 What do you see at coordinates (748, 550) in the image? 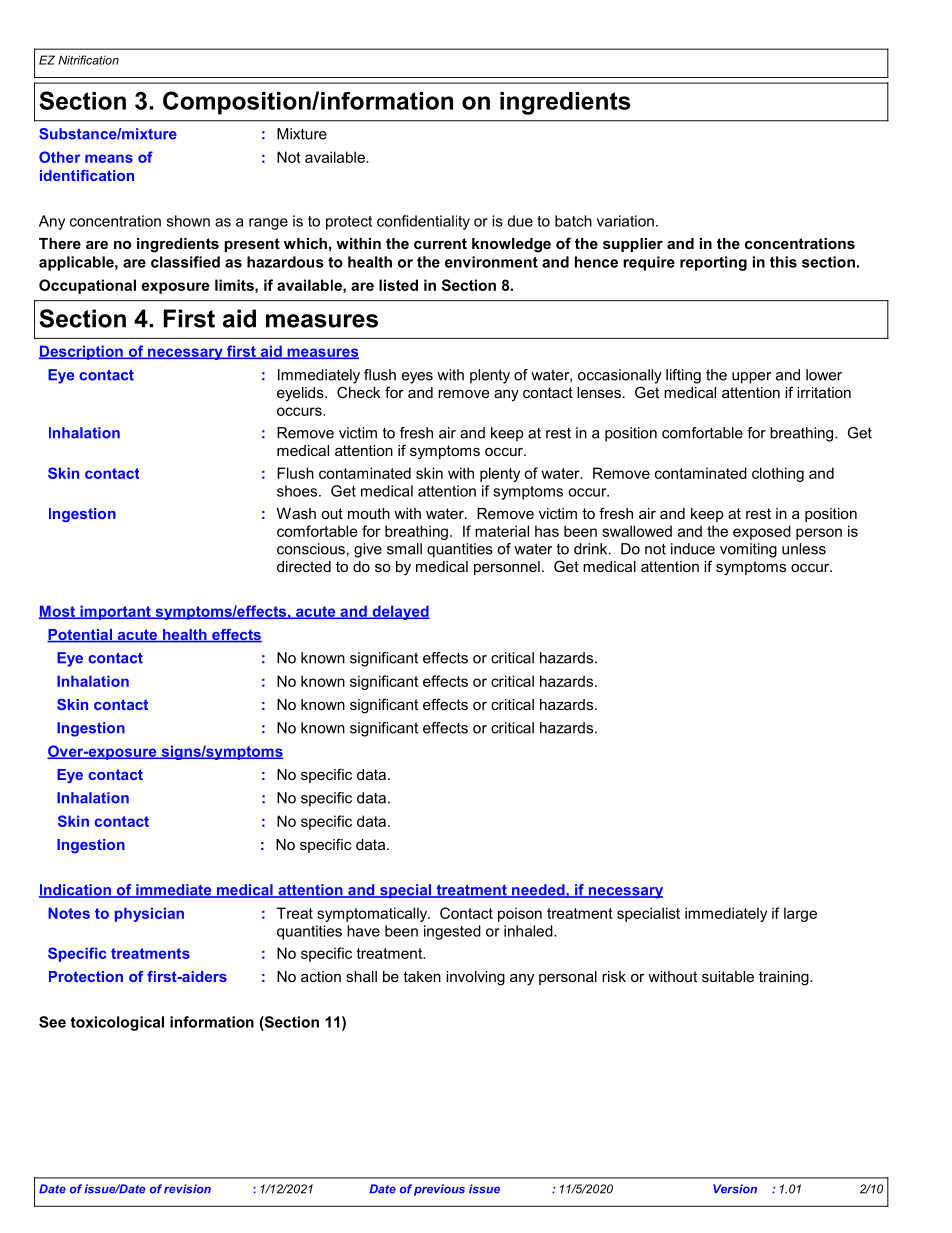
I see `vomiting` at bounding box center [748, 550].
